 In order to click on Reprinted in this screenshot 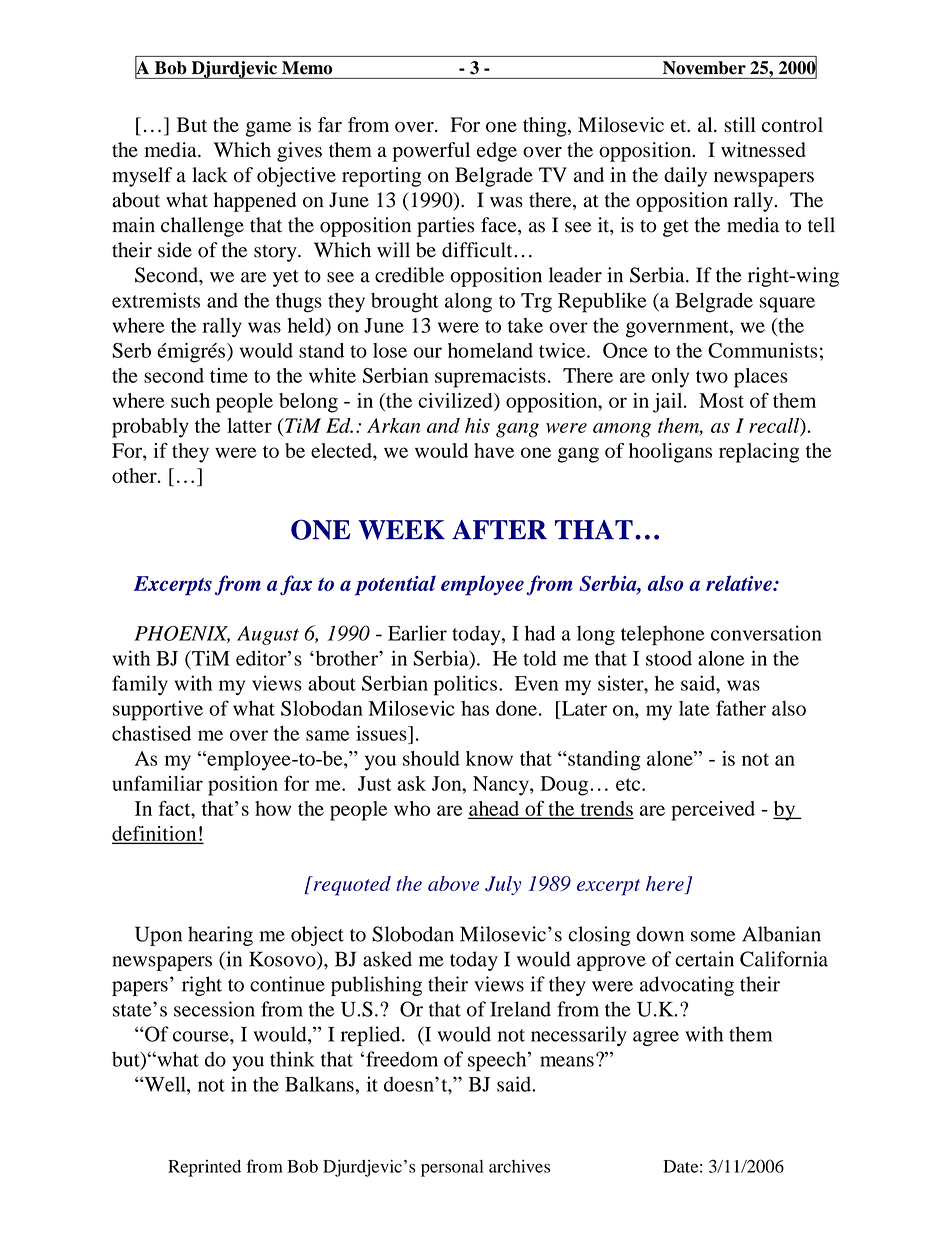, I will do `click(204, 1168)`.
